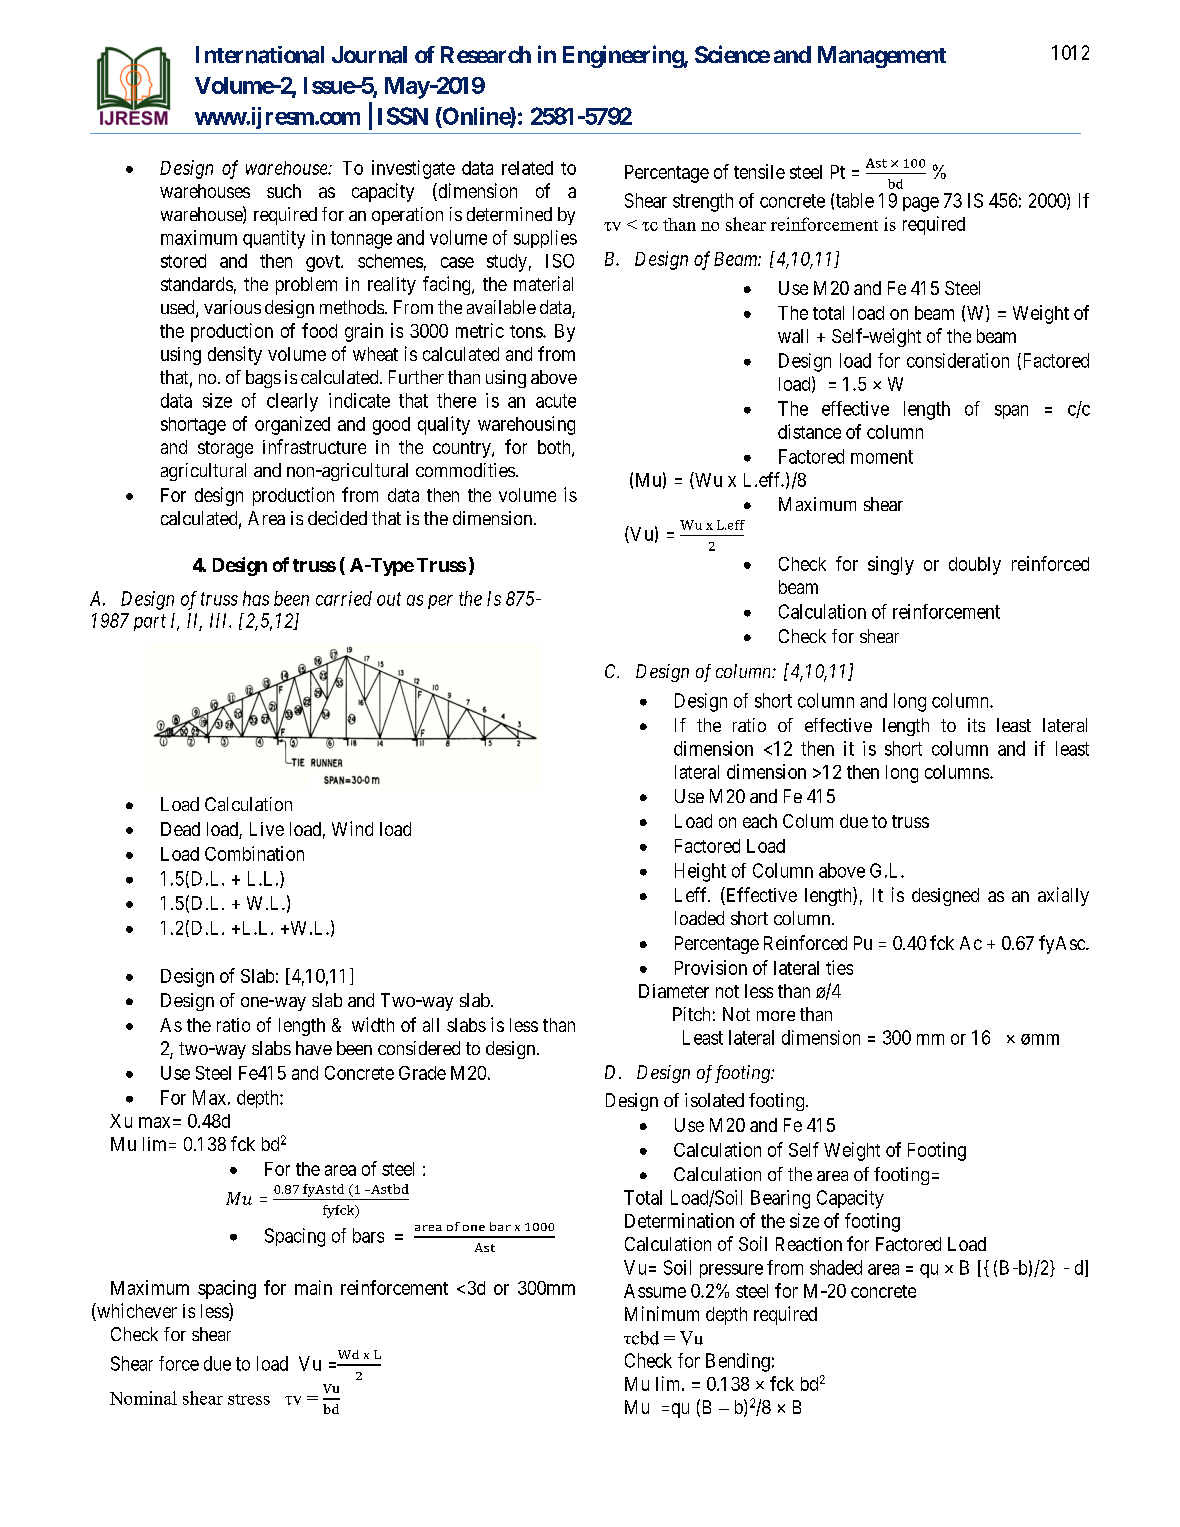 The image size is (1180, 1527). I want to click on its, so click(976, 725).
